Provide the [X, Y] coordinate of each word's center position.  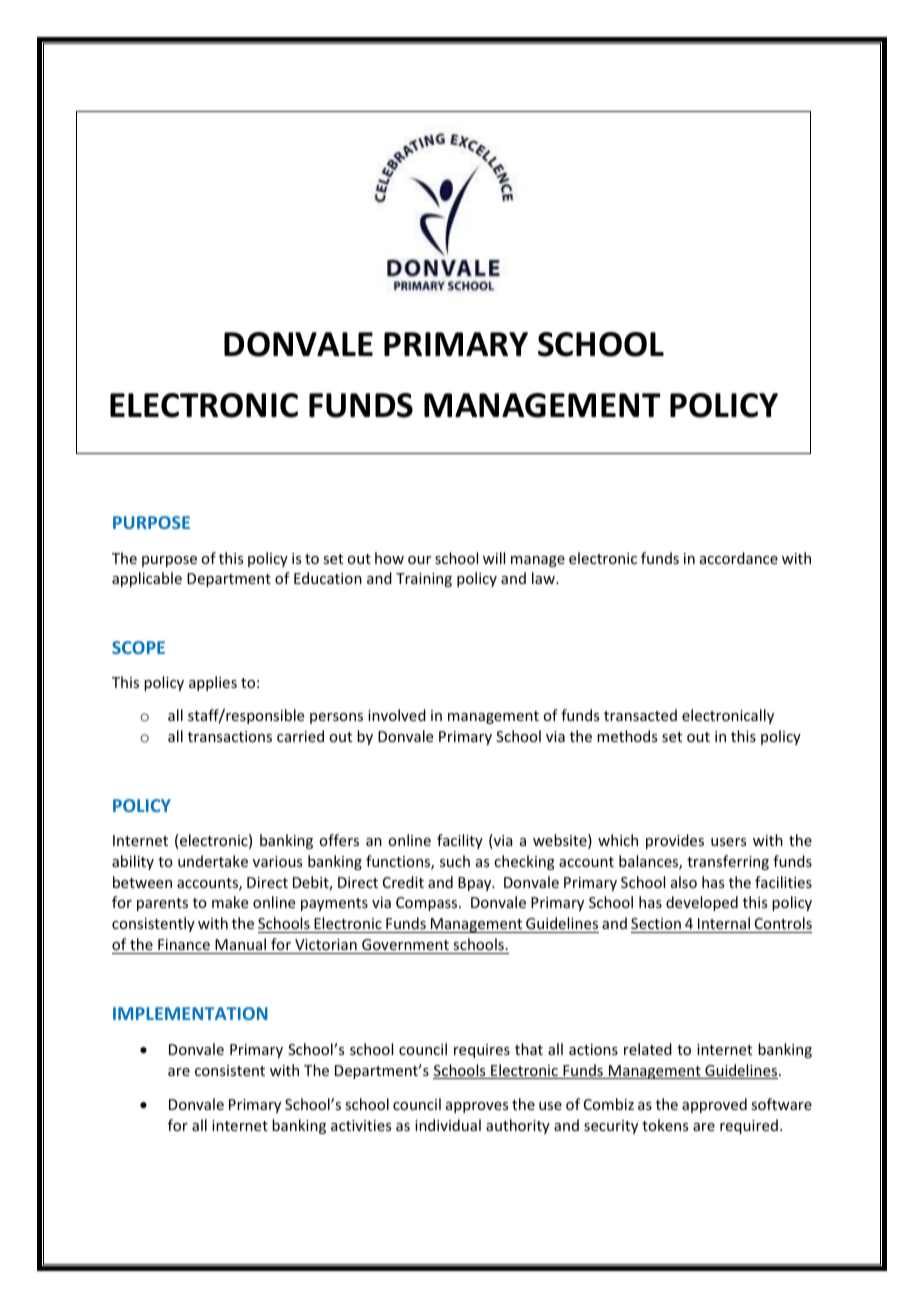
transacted [640, 715]
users [728, 842]
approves [477, 1107]
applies [213, 683]
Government [405, 944]
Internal [724, 923]
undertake [213, 861]
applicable [147, 579]
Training [424, 580]
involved [397, 715]
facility [460, 841]
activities [361, 1125]
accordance [739, 558]
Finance [184, 944]
